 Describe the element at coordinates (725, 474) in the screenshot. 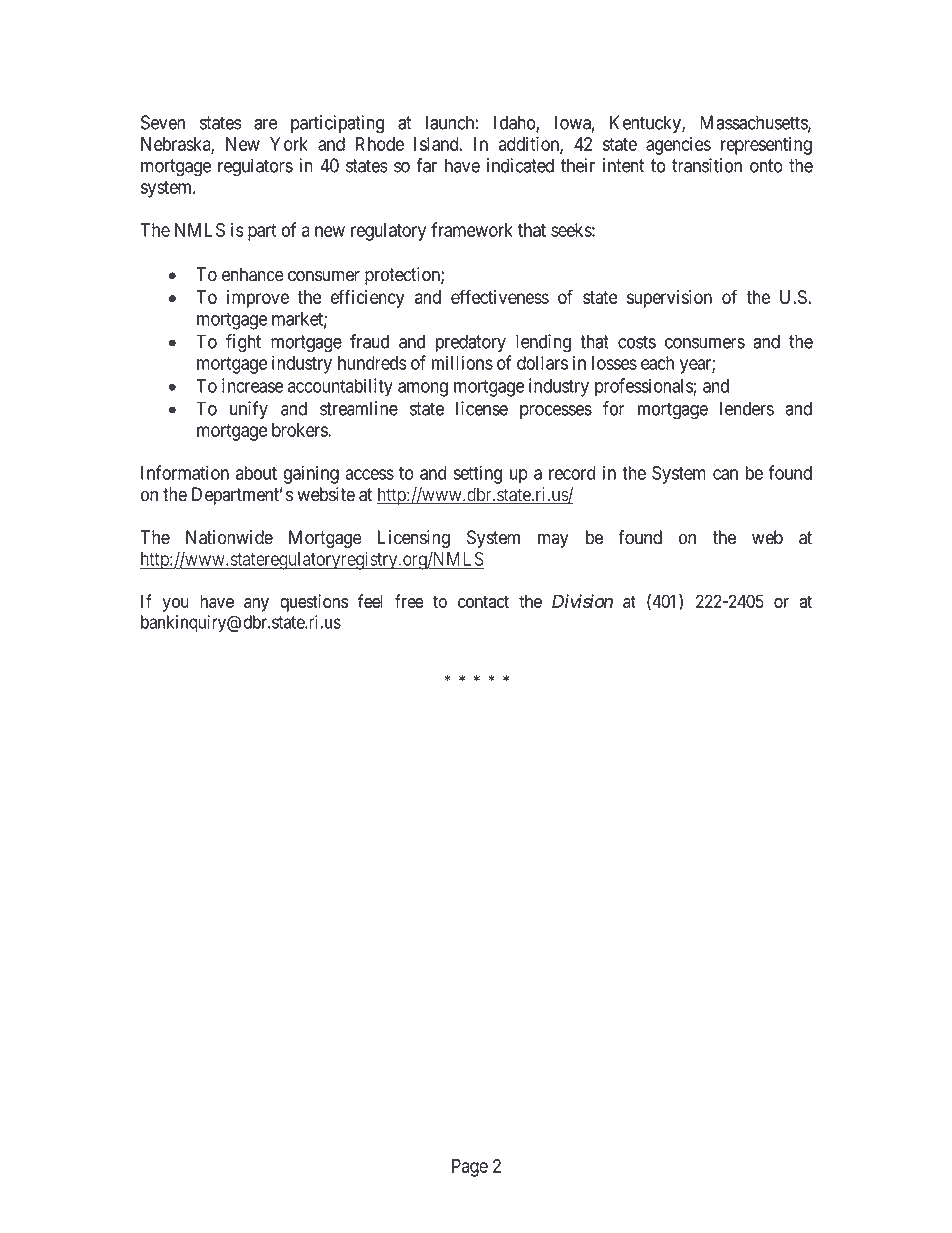

I see `can` at that location.
